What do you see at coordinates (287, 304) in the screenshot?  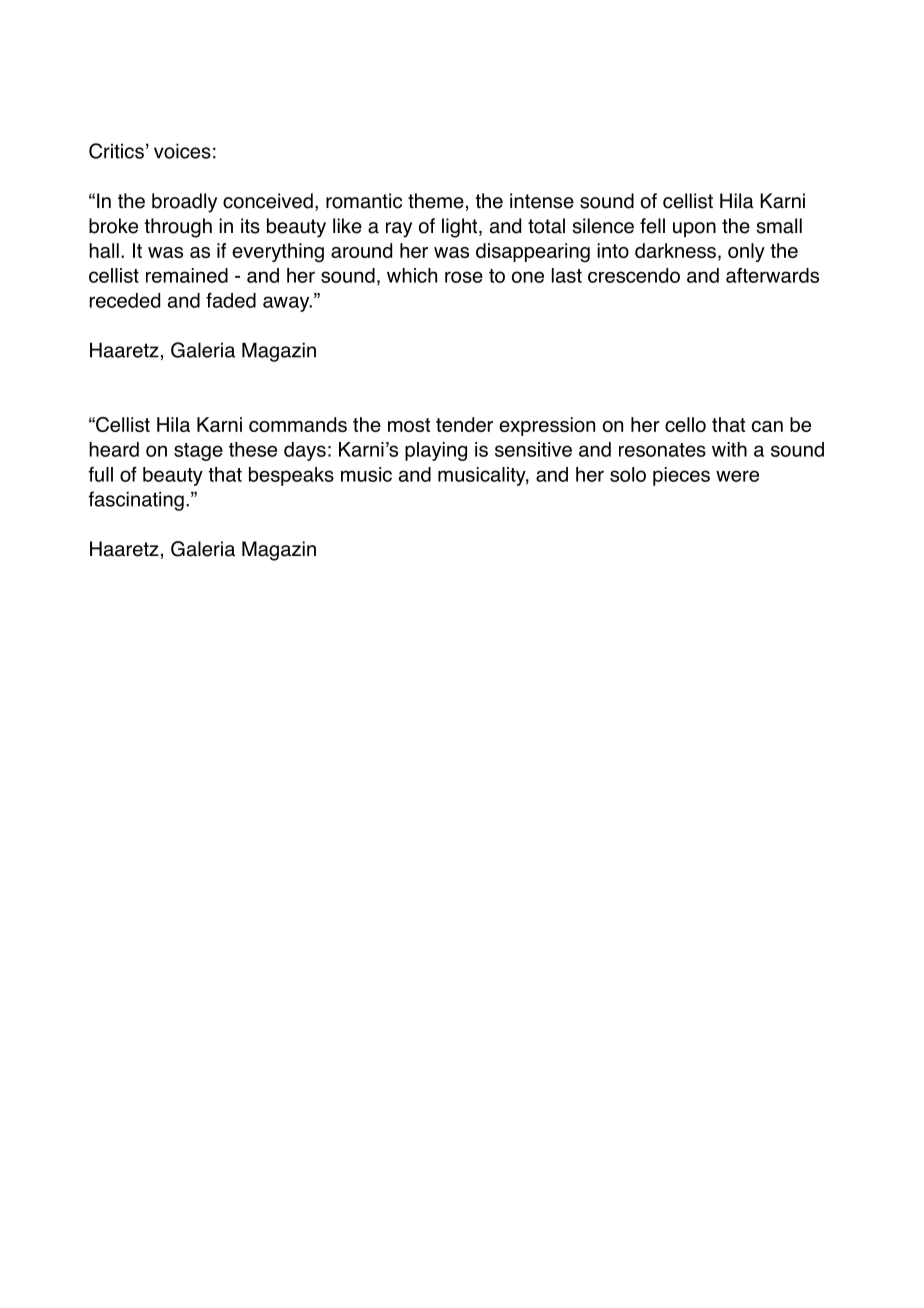 I see `away` at bounding box center [287, 304].
